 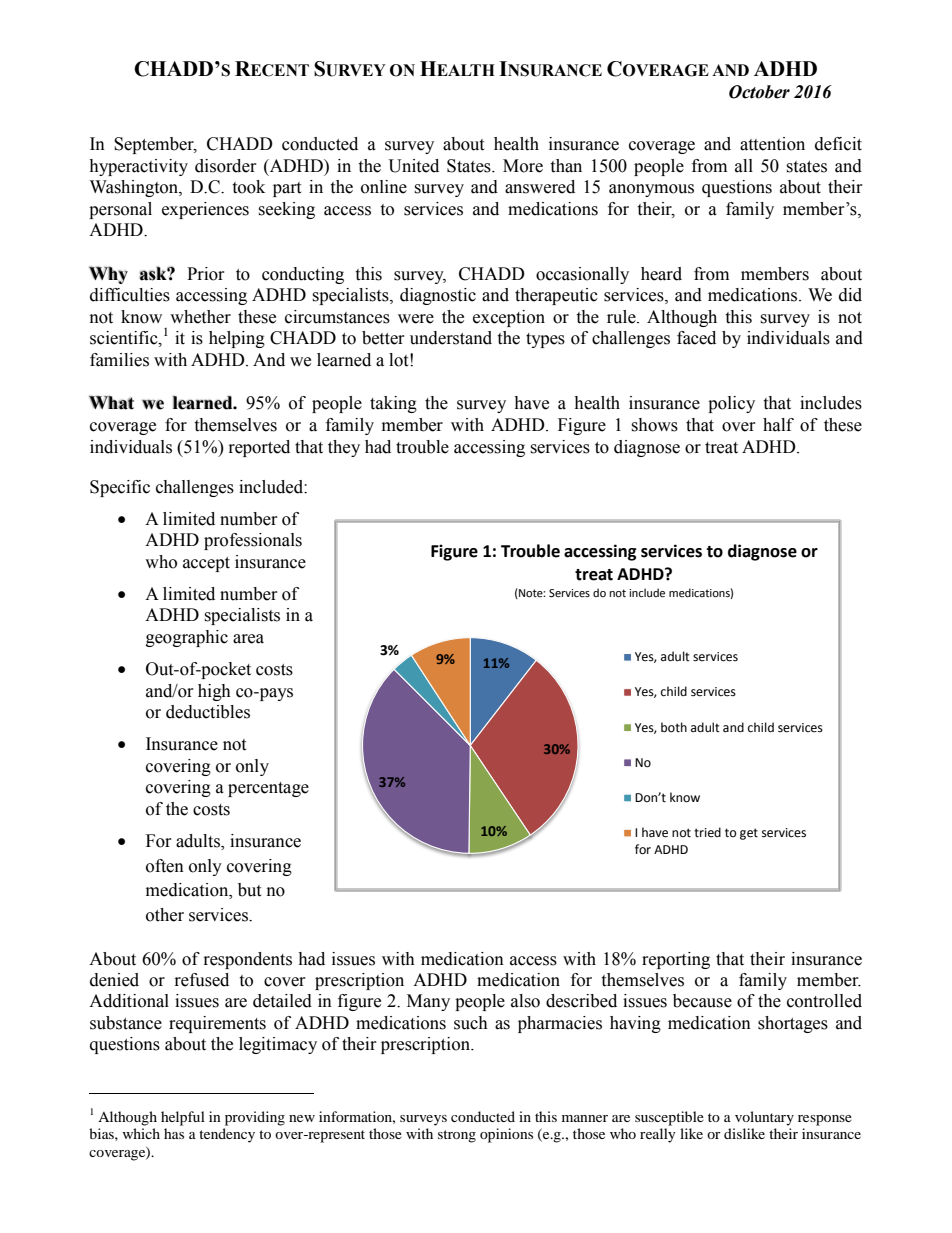 I want to click on attention, so click(x=772, y=144).
